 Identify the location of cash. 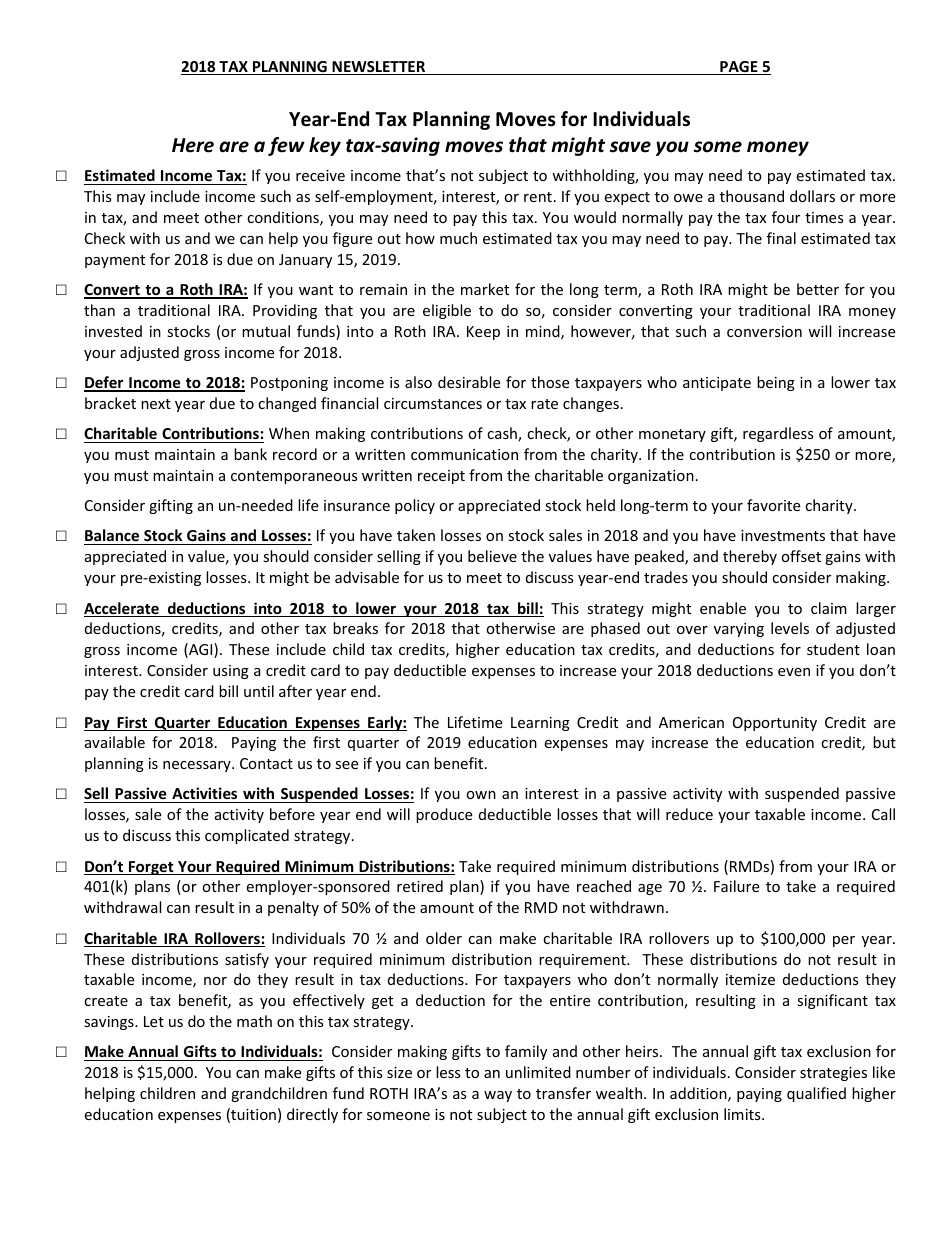
(503, 434).
